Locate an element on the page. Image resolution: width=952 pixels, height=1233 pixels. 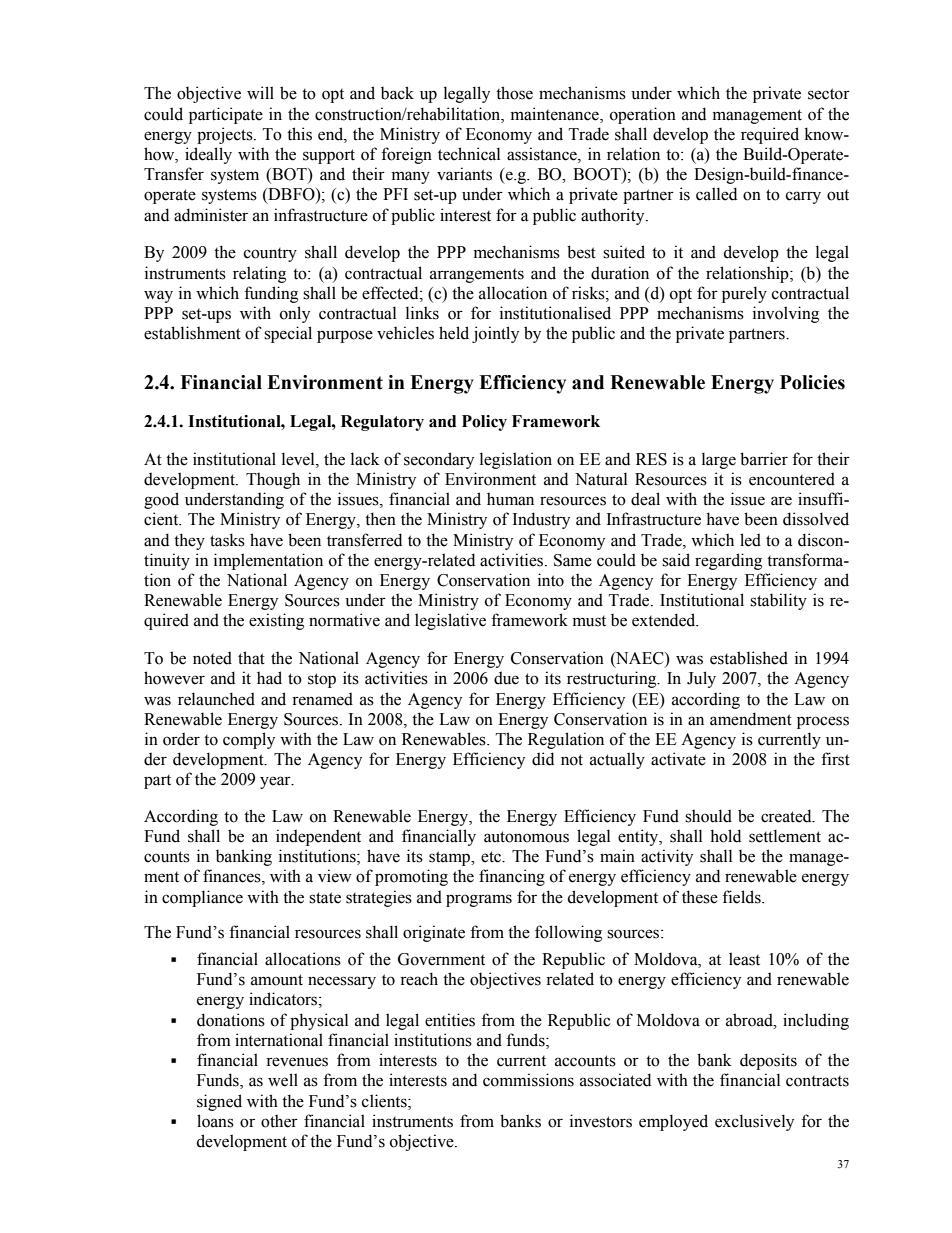
stability is located at coordinates (778, 601).
